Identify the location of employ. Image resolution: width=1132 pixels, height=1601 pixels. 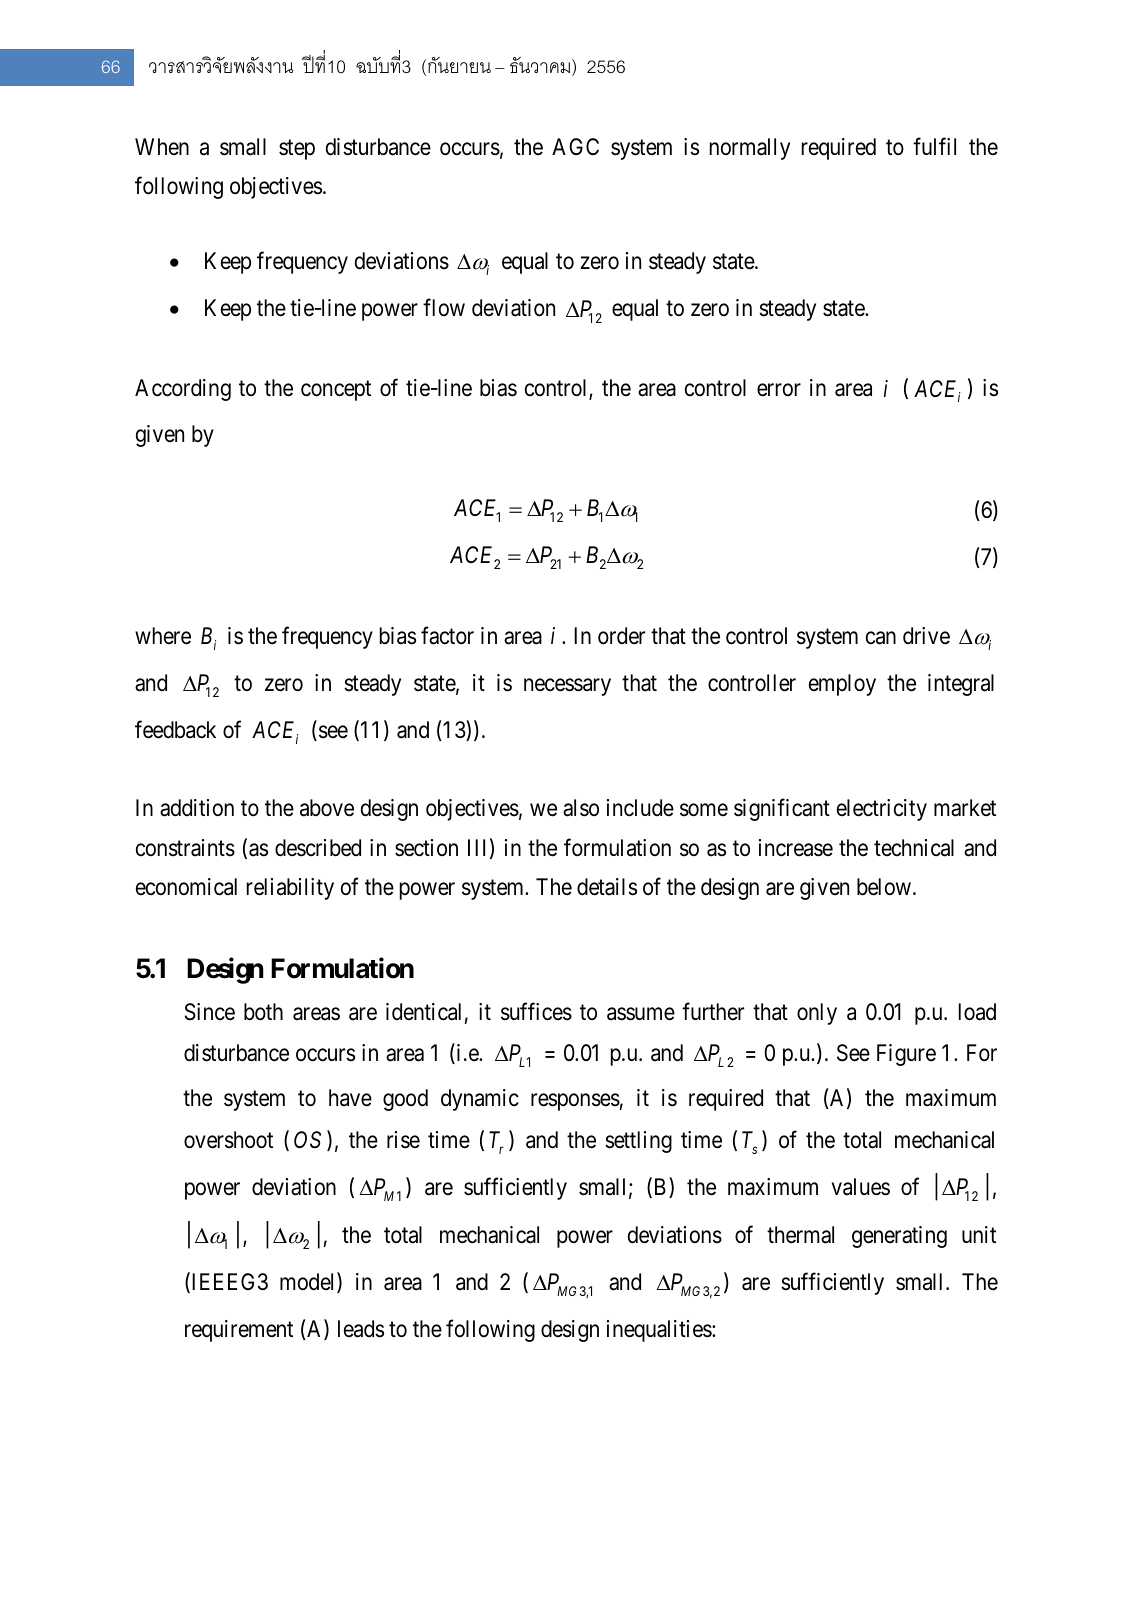
(842, 685).
